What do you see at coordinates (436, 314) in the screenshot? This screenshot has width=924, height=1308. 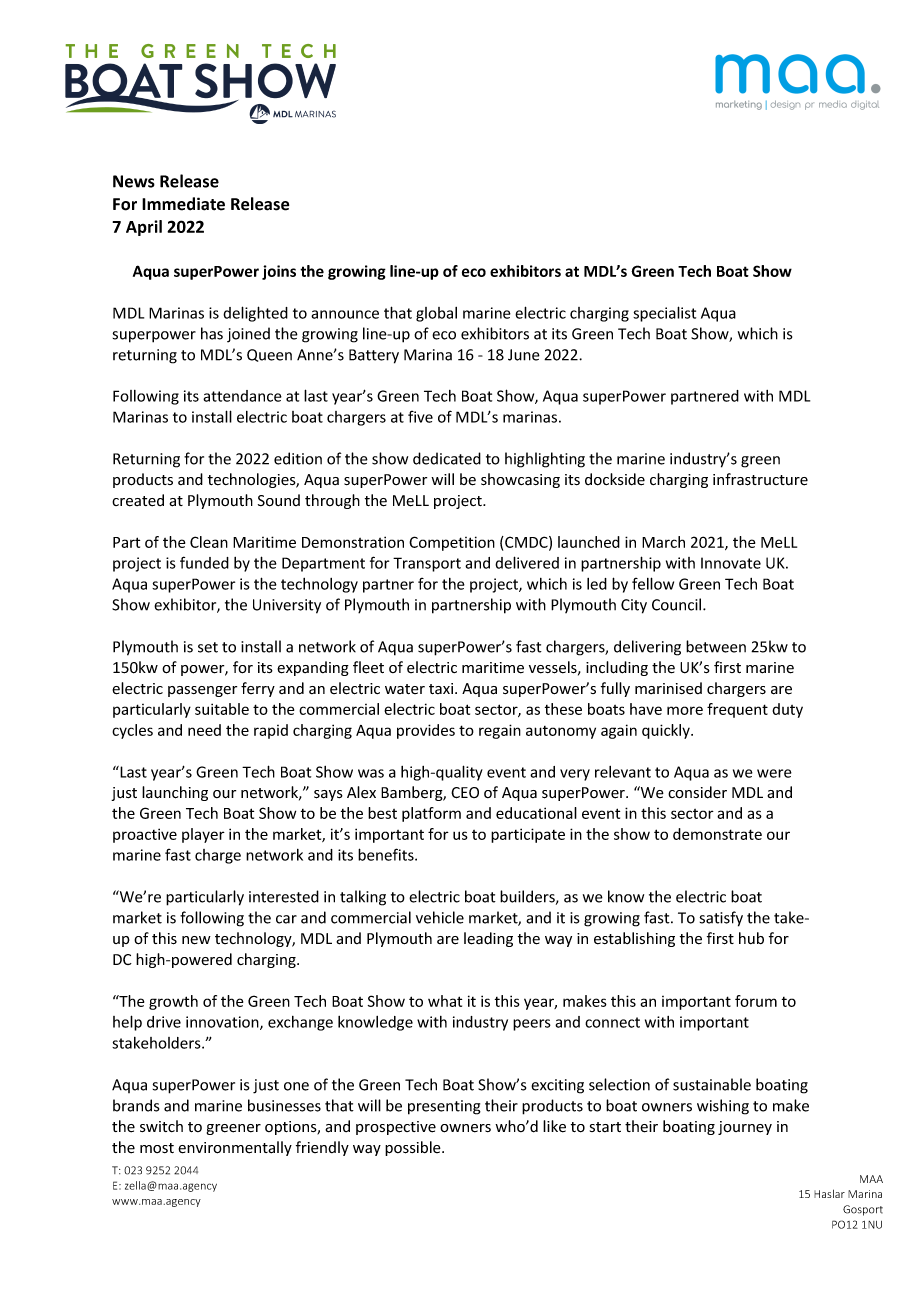 I see `global` at bounding box center [436, 314].
